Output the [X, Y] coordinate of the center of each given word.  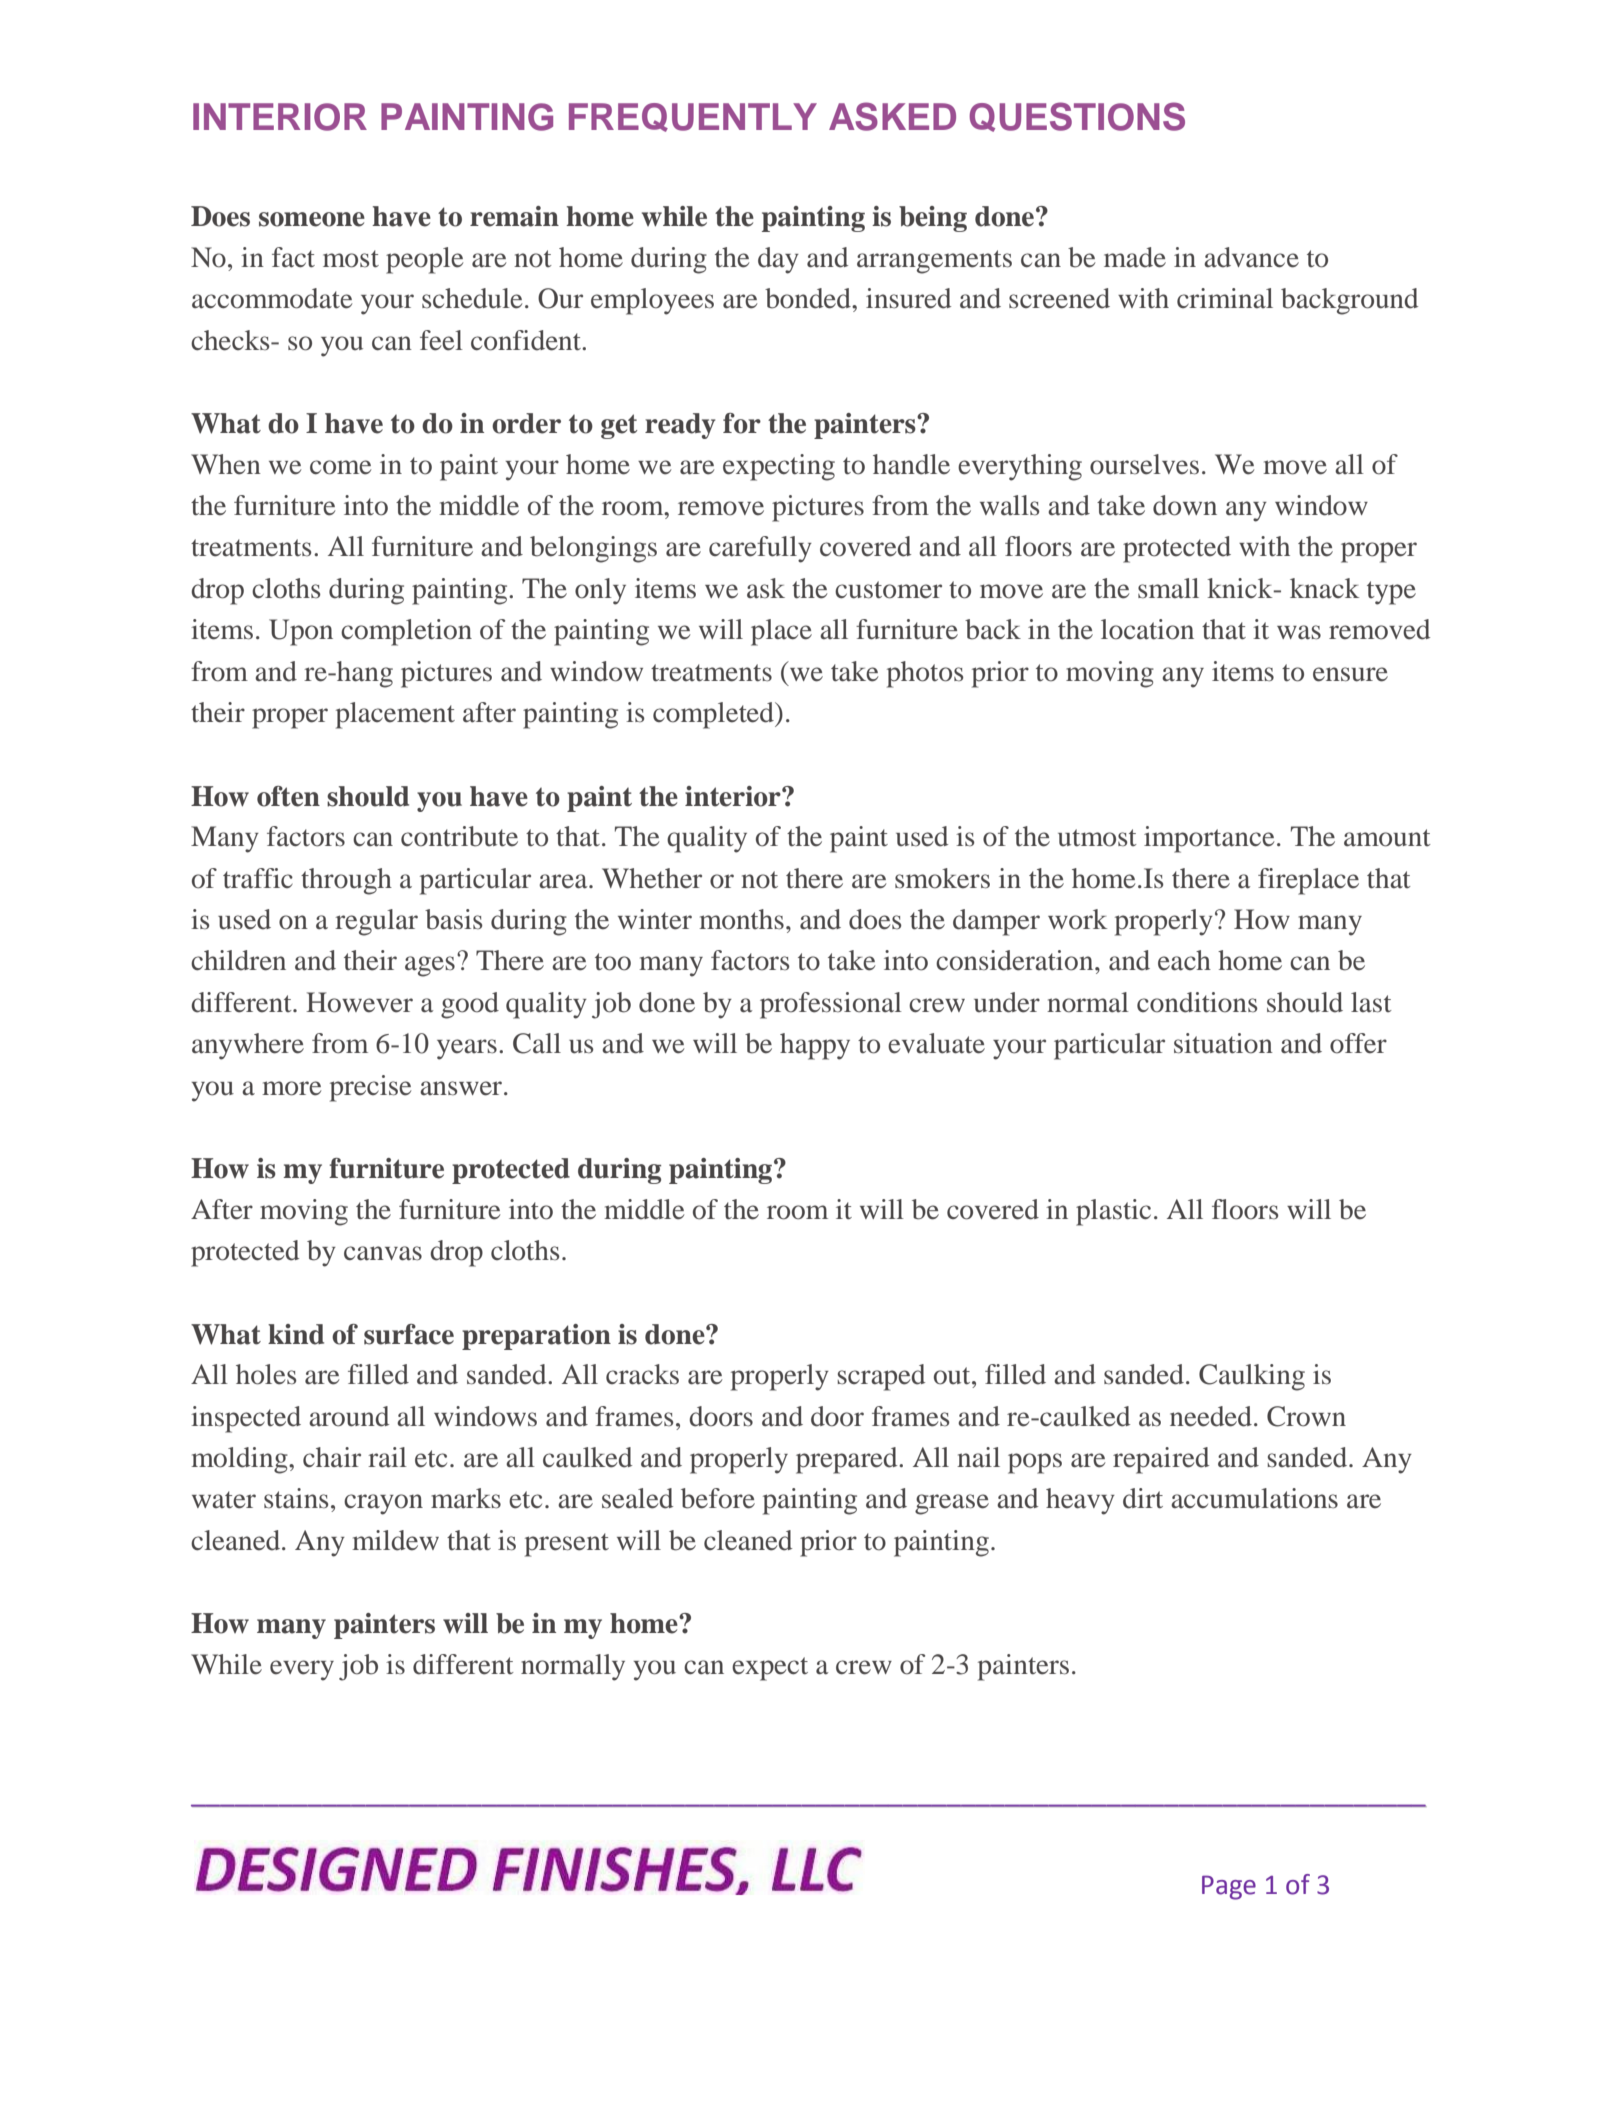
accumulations [1254, 1498]
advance [1251, 257]
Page [1229, 1887]
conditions [1197, 1002]
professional [831, 1005]
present [567, 1545]
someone [312, 219]
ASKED [892, 116]
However [359, 1002]
